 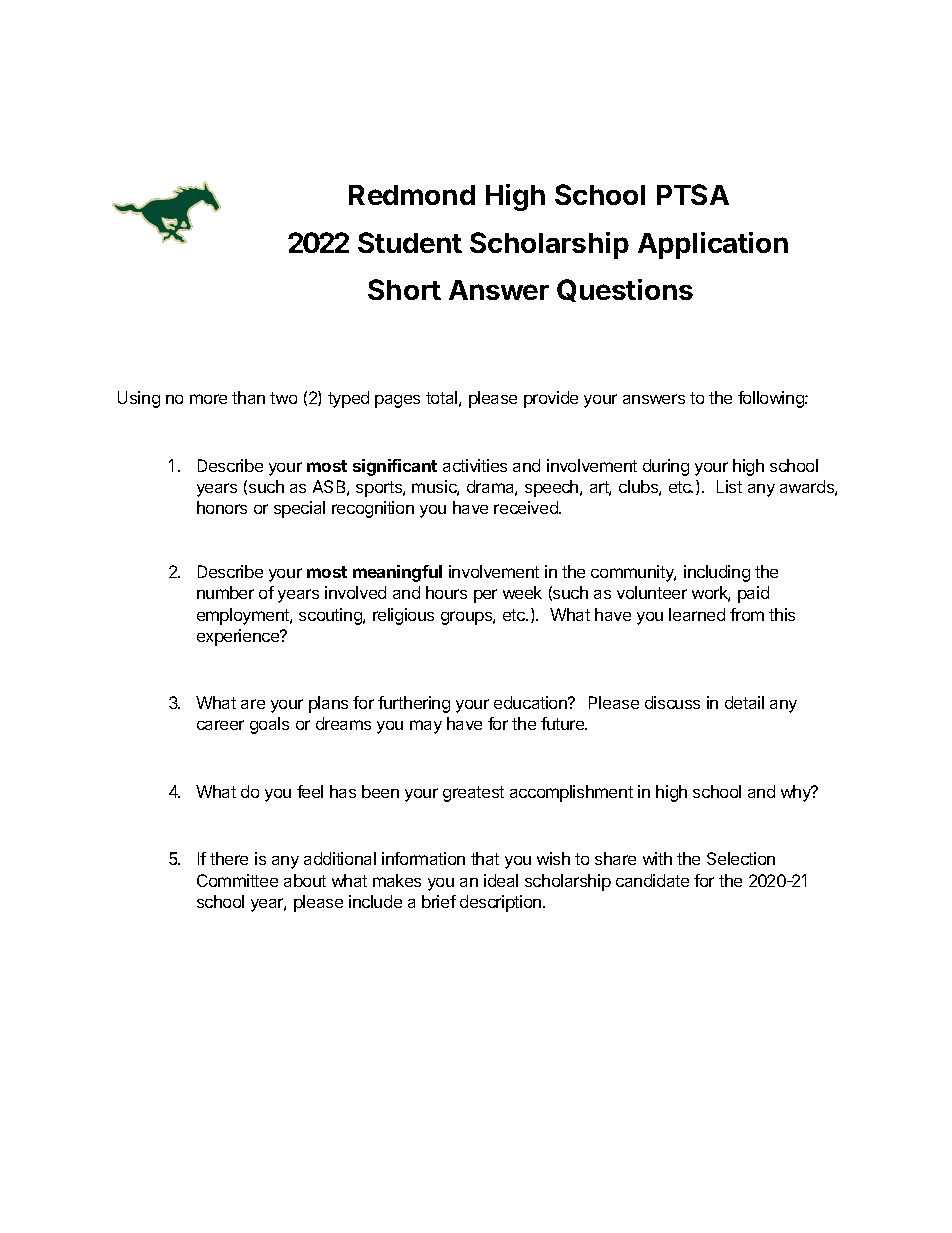 What do you see at coordinates (397, 401) in the screenshot?
I see `pages` at bounding box center [397, 401].
